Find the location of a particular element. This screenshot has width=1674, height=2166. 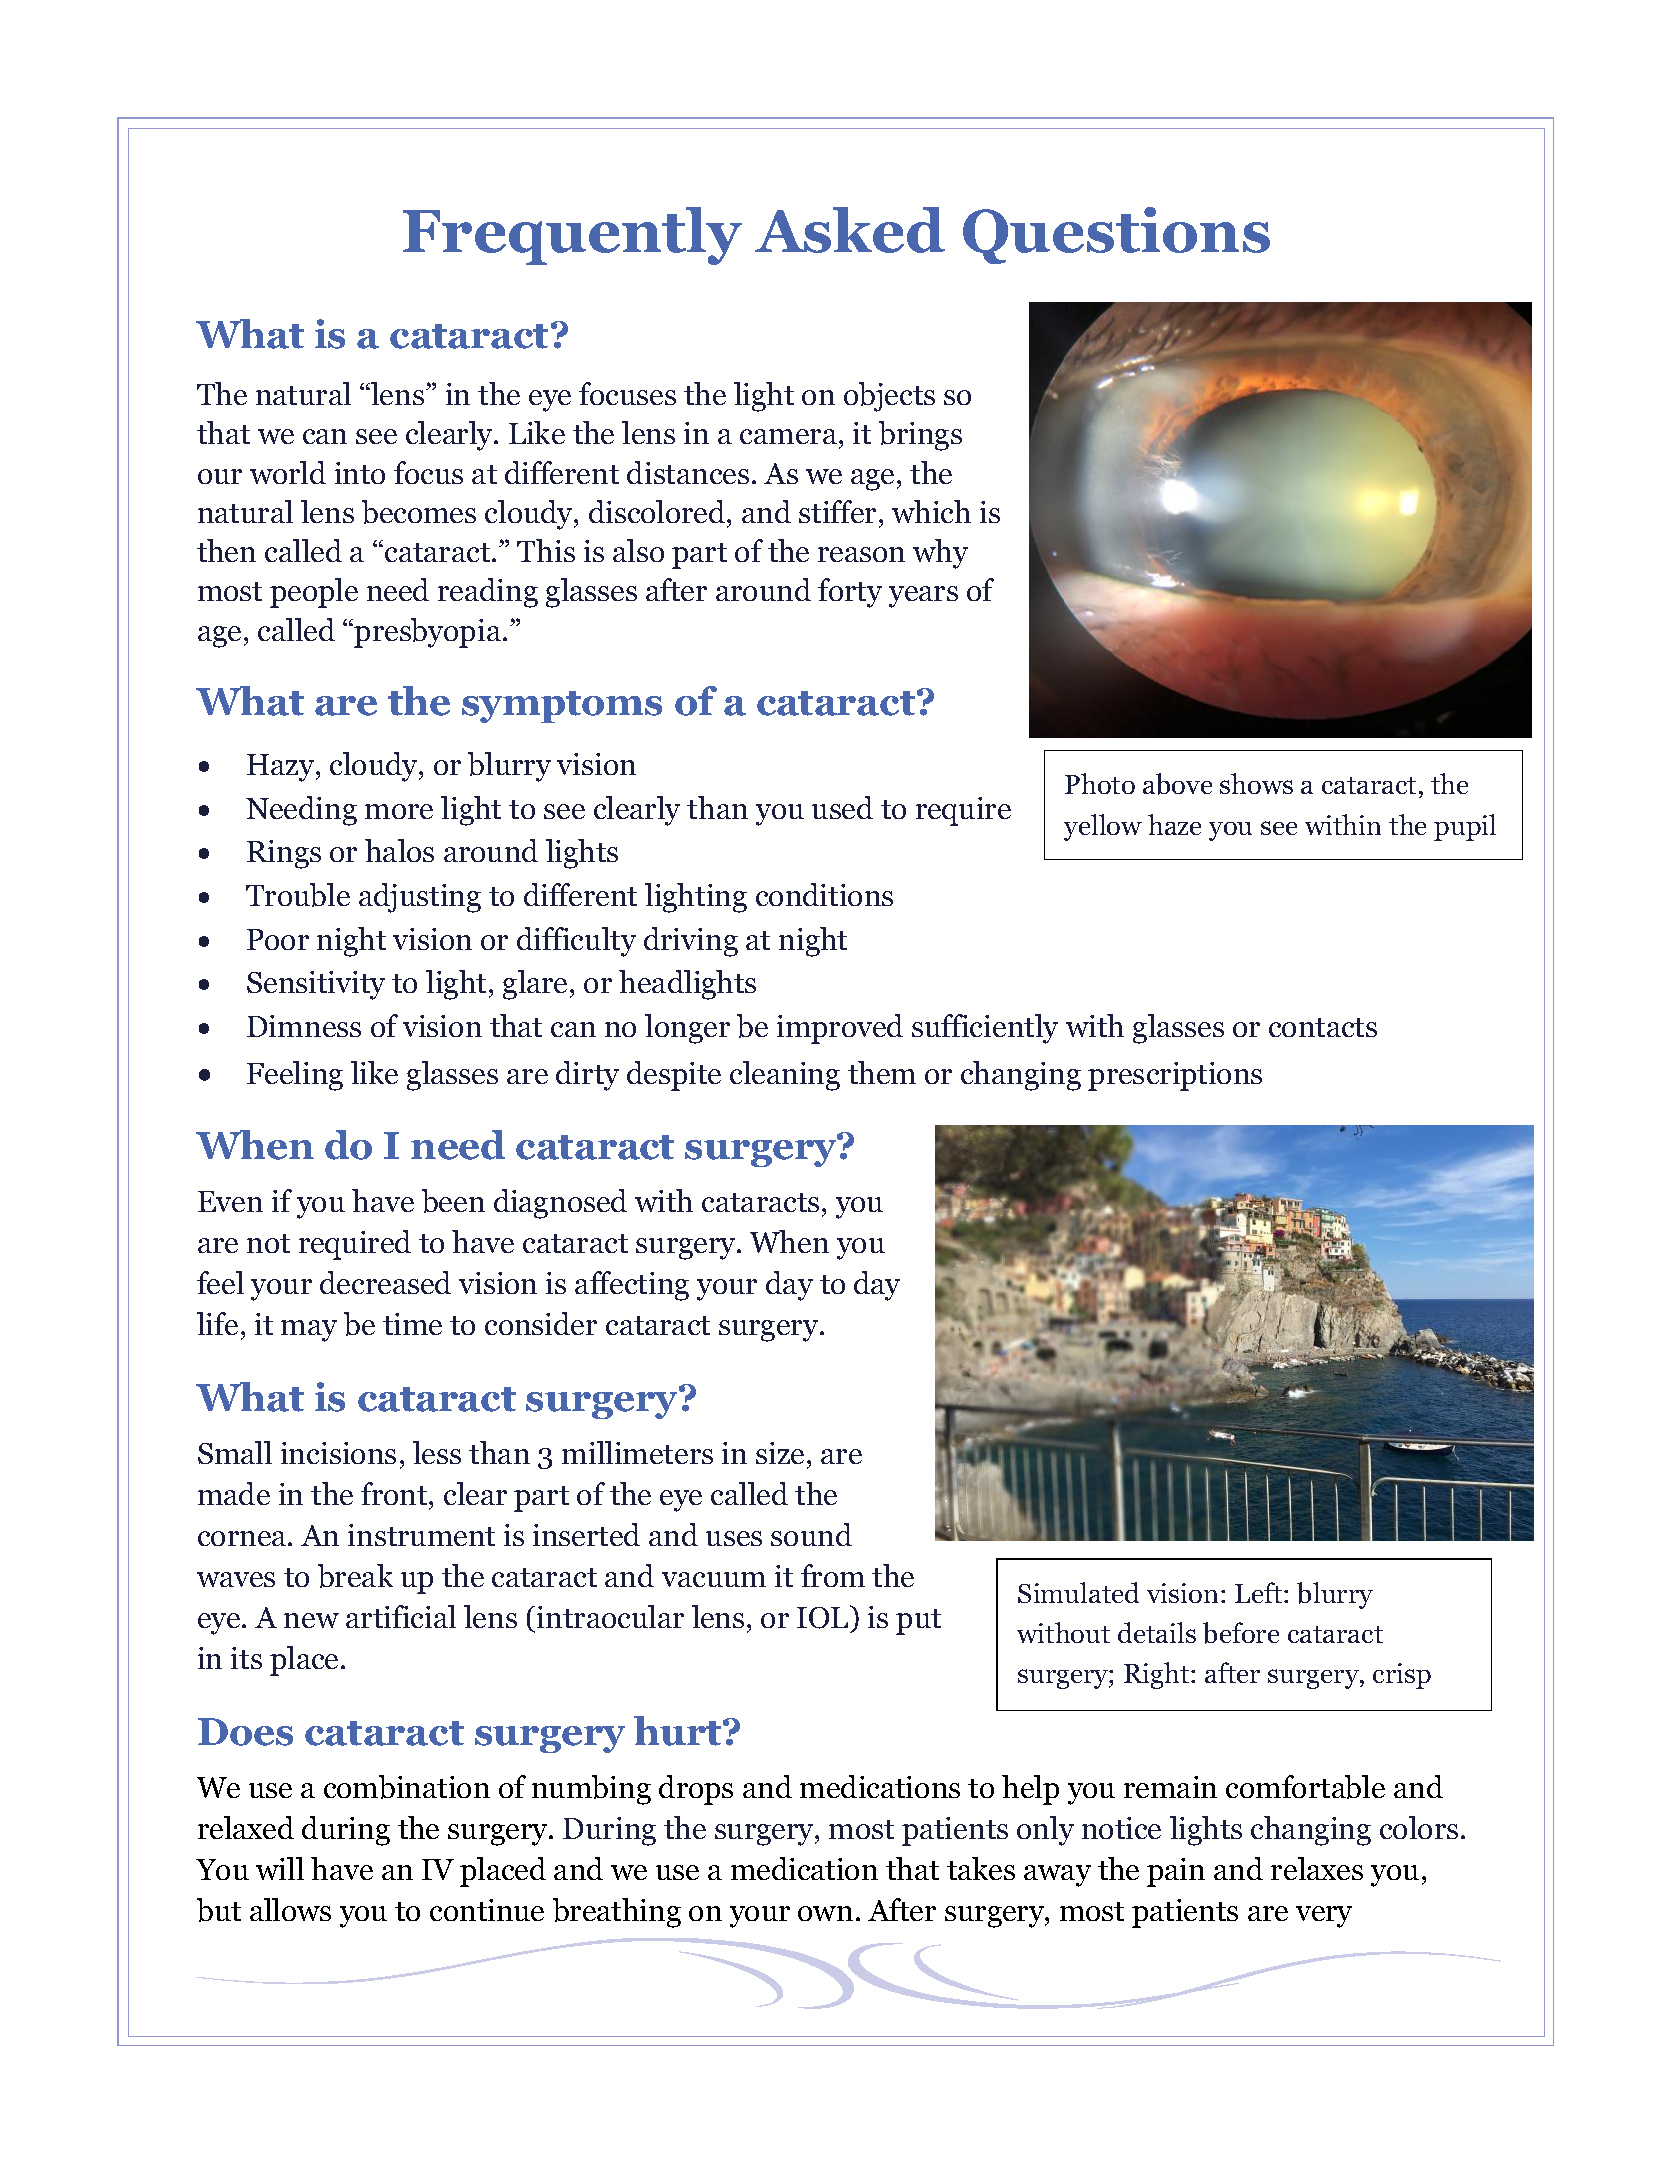

more is located at coordinates (399, 811).
